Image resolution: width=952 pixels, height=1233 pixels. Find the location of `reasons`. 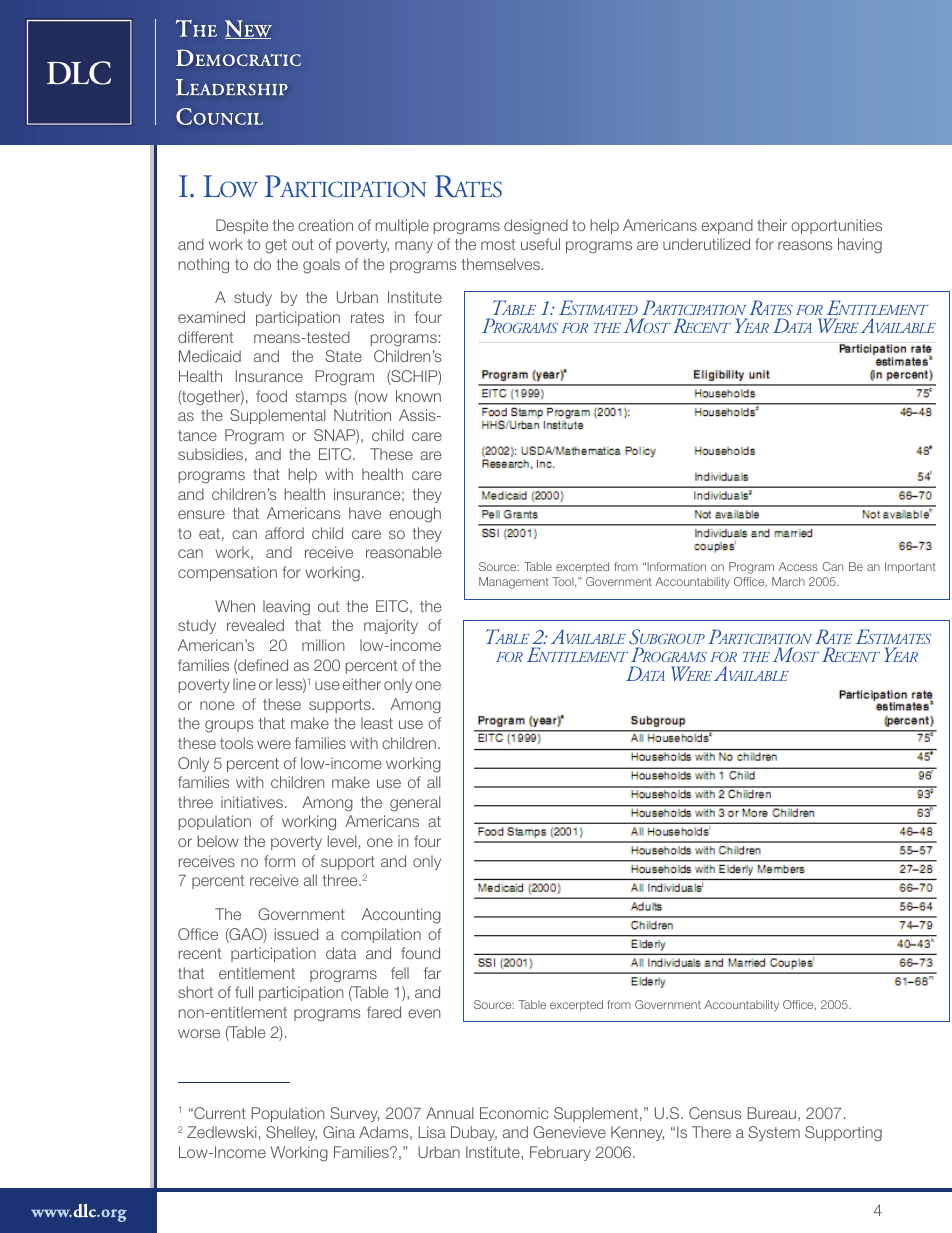

reasons is located at coordinates (805, 245).
